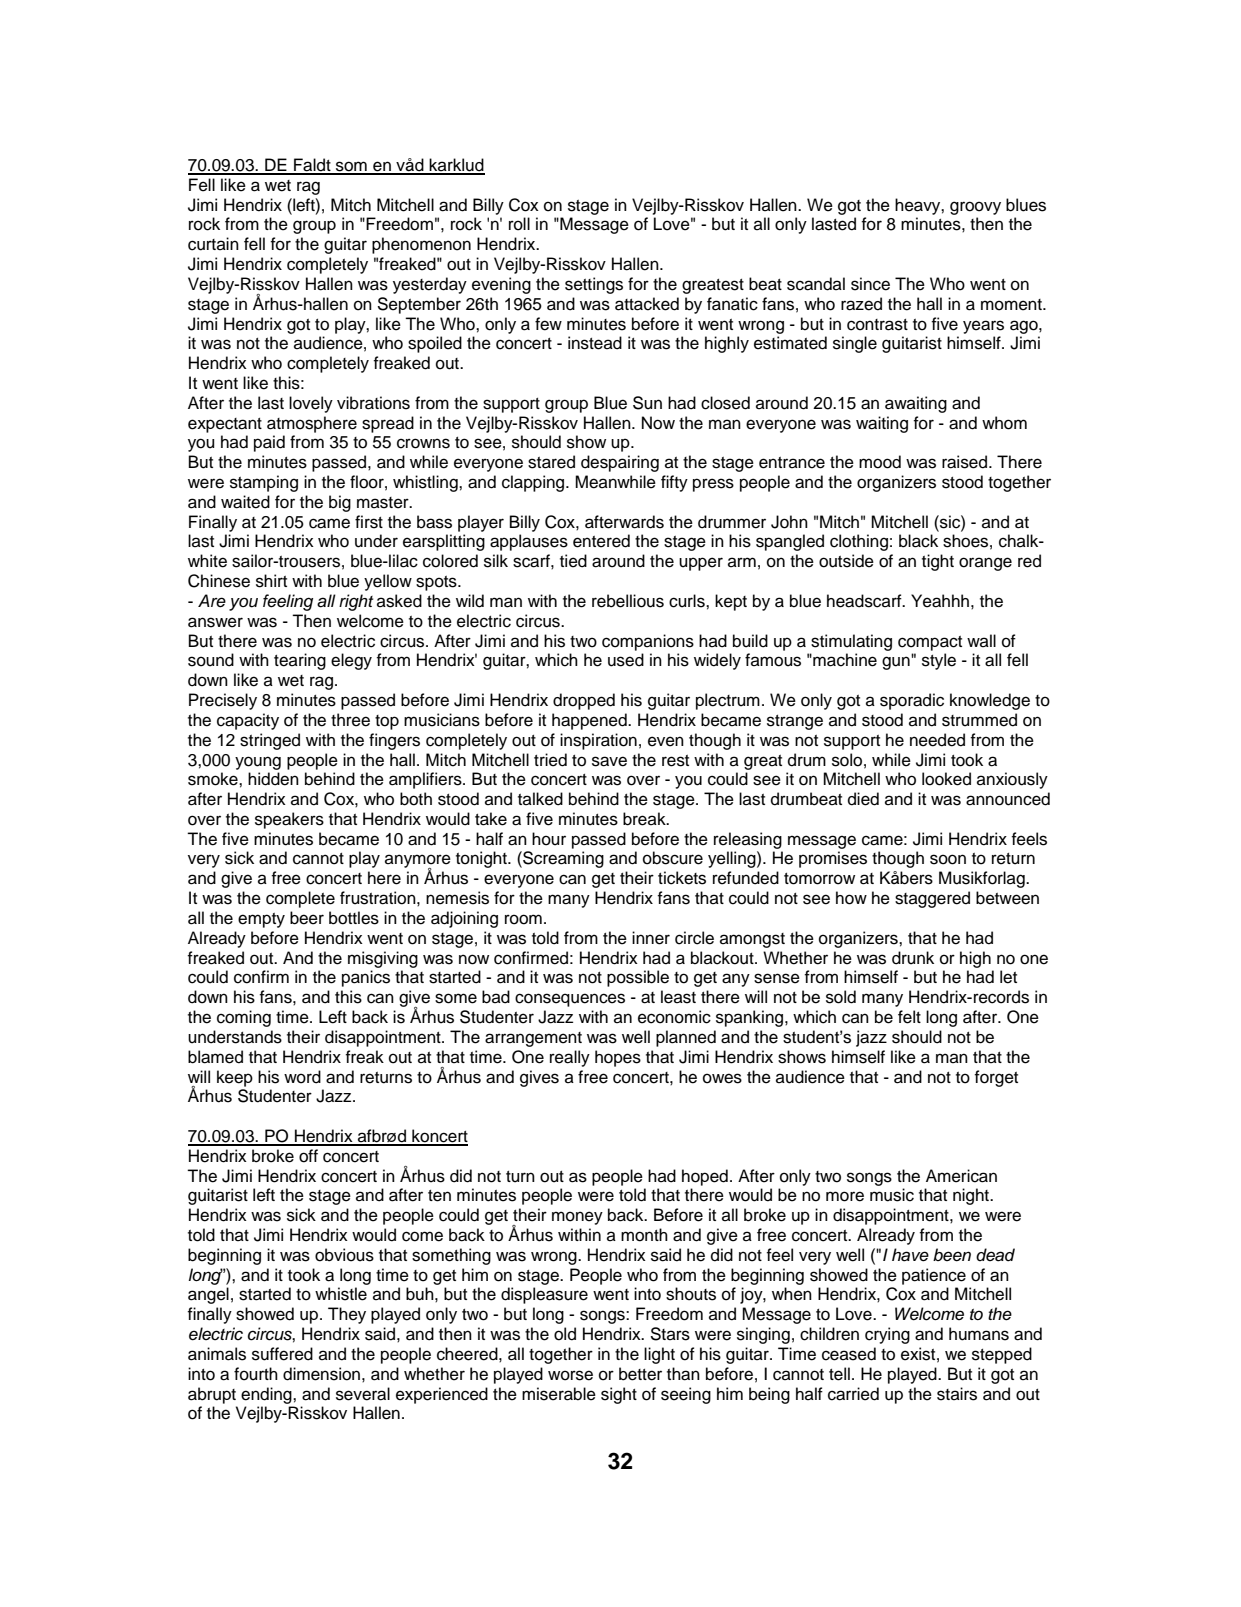 The image size is (1241, 1607). I want to click on since, so click(870, 284).
